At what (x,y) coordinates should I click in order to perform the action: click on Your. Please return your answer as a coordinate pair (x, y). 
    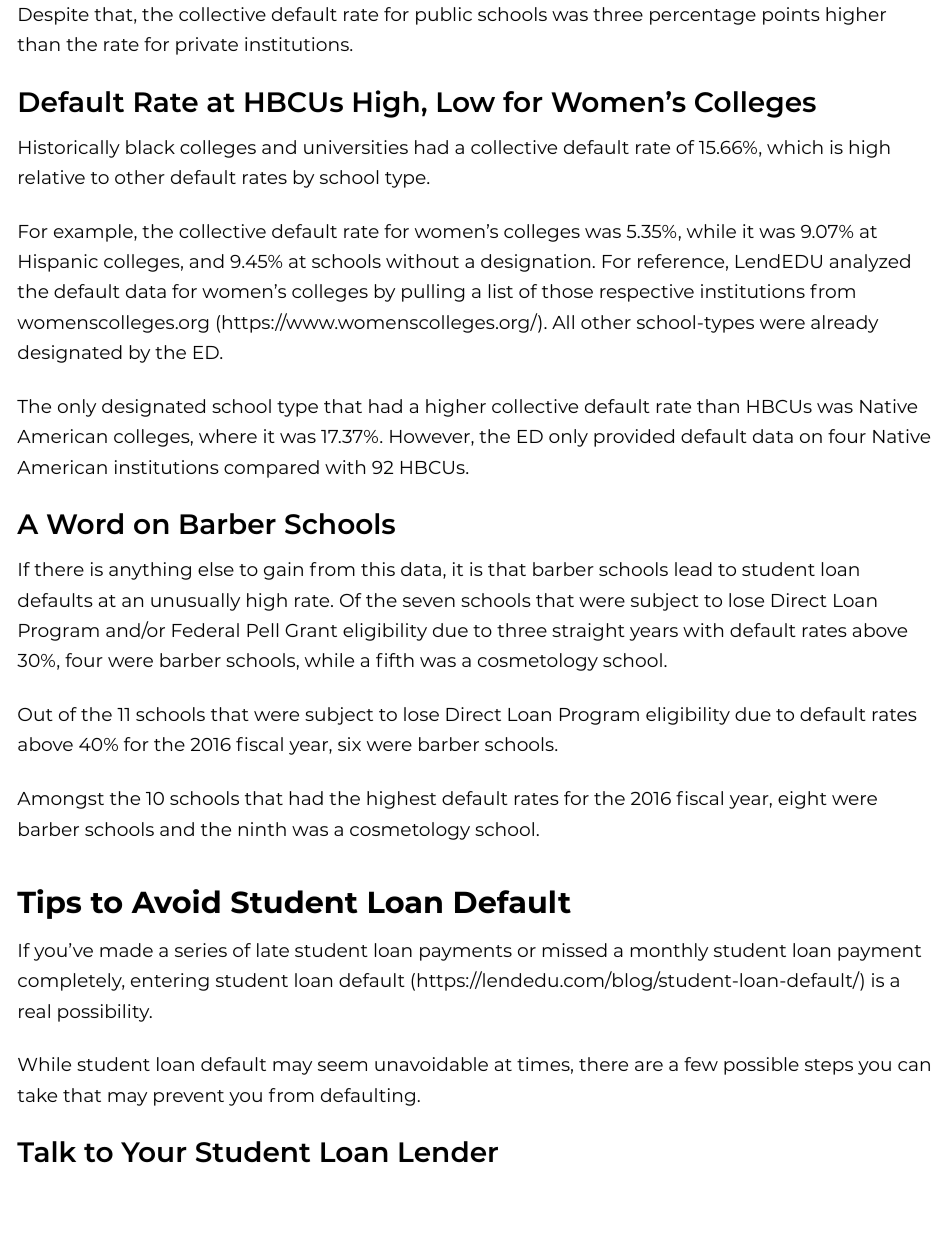
    Looking at the image, I should click on (154, 1152).
